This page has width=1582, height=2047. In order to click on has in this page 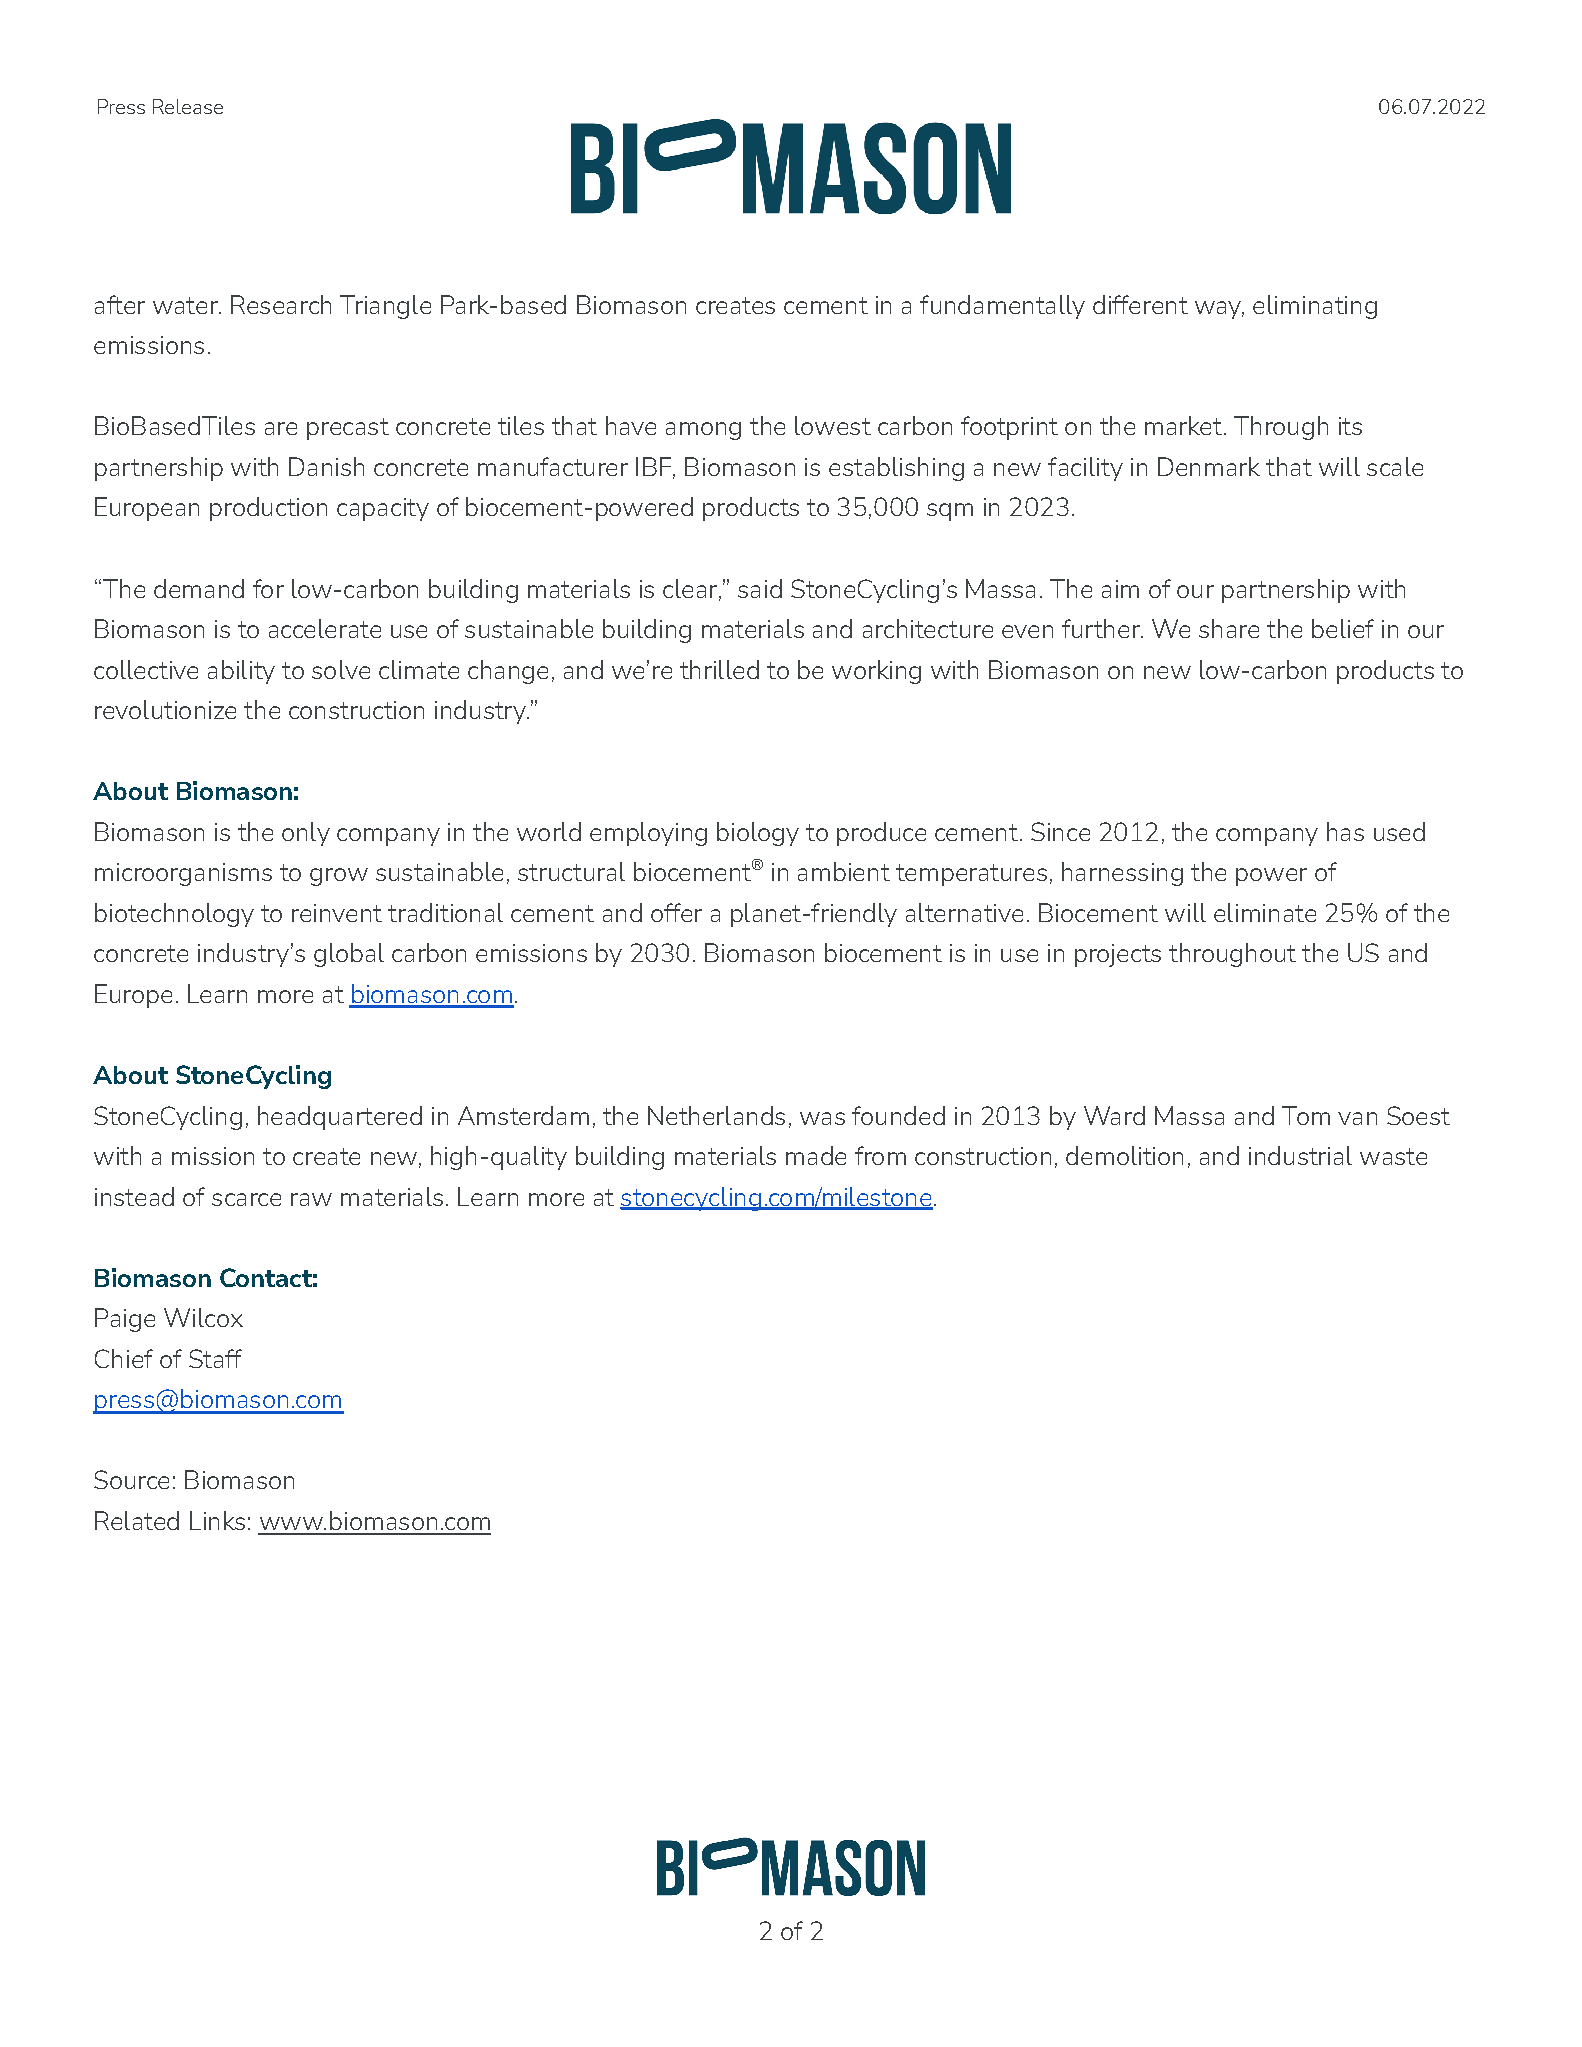, I will do `click(1345, 831)`.
